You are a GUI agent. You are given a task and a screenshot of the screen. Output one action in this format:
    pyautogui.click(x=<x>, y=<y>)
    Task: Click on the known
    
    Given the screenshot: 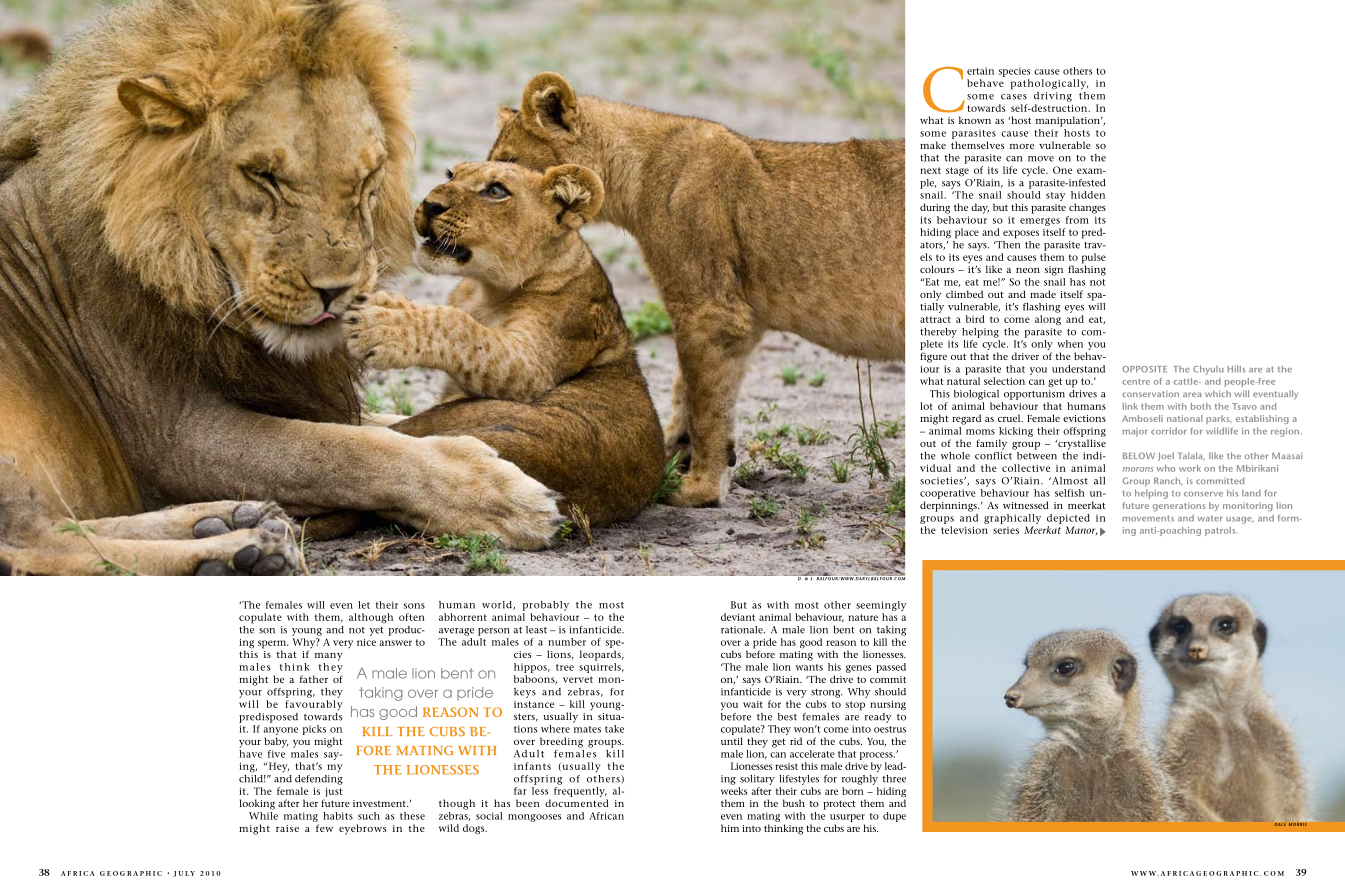 What is the action you would take?
    pyautogui.click(x=975, y=120)
